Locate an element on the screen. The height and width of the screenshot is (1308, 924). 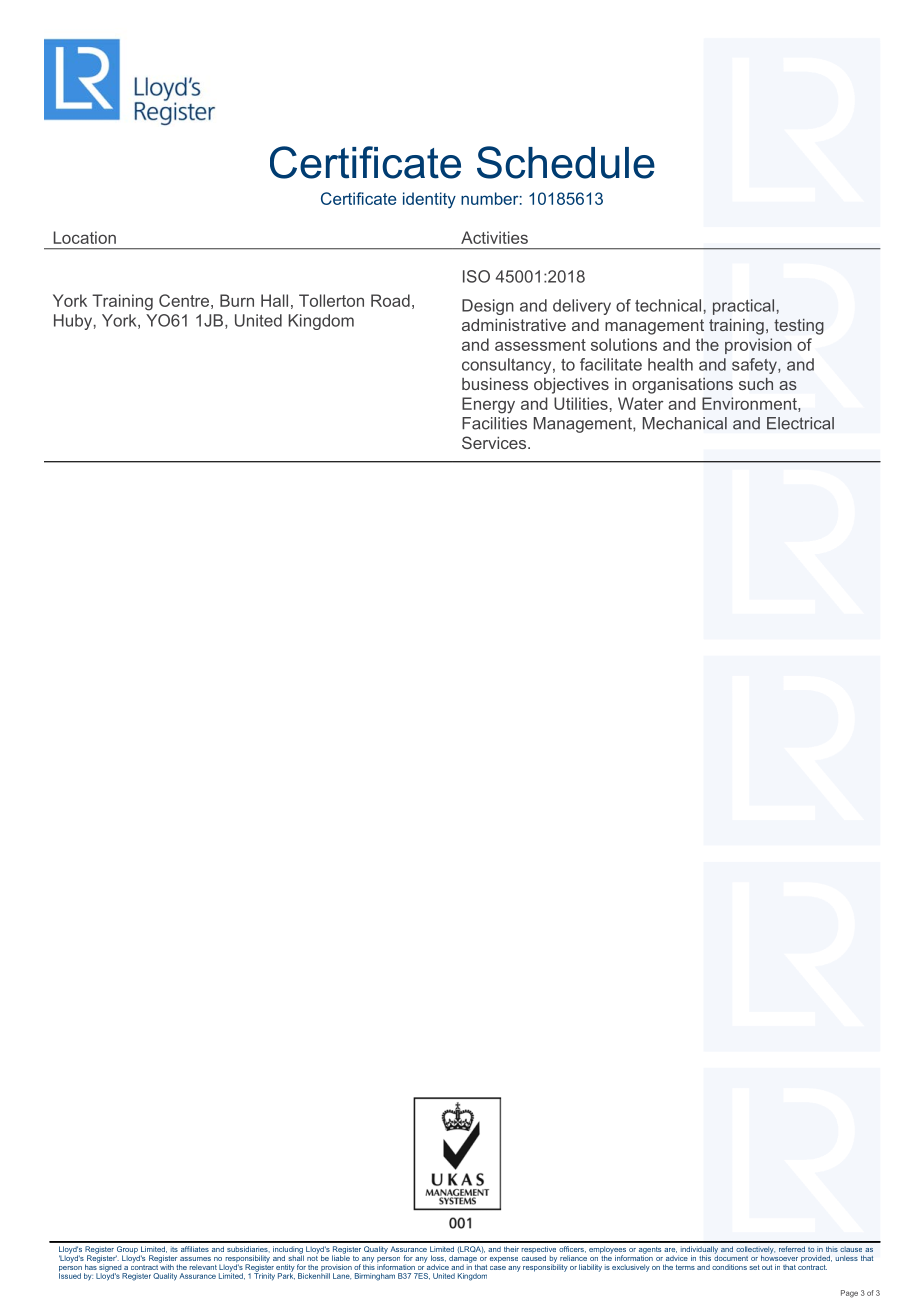
Electrical is located at coordinates (800, 423).
